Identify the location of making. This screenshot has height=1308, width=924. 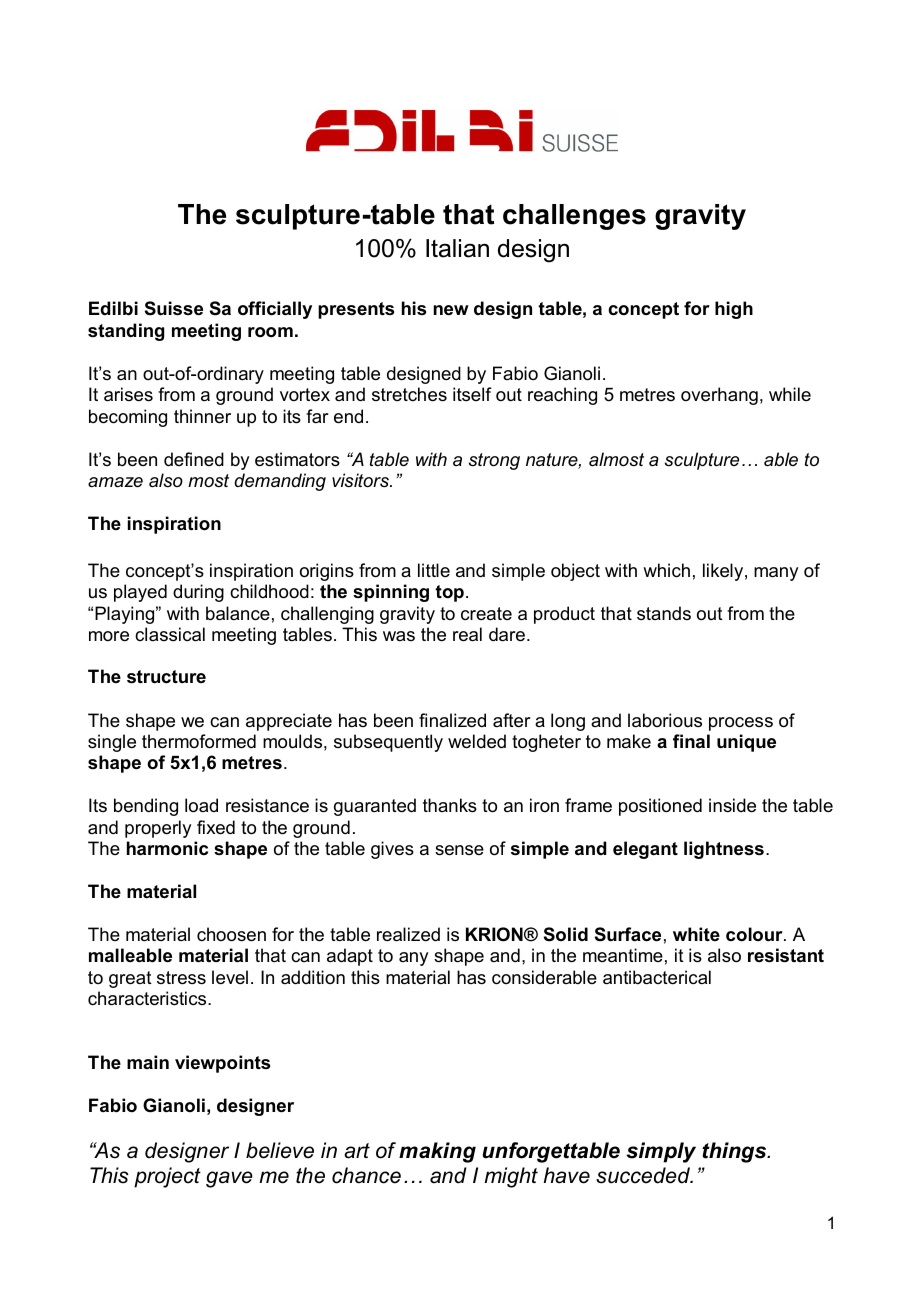
(437, 1152).
